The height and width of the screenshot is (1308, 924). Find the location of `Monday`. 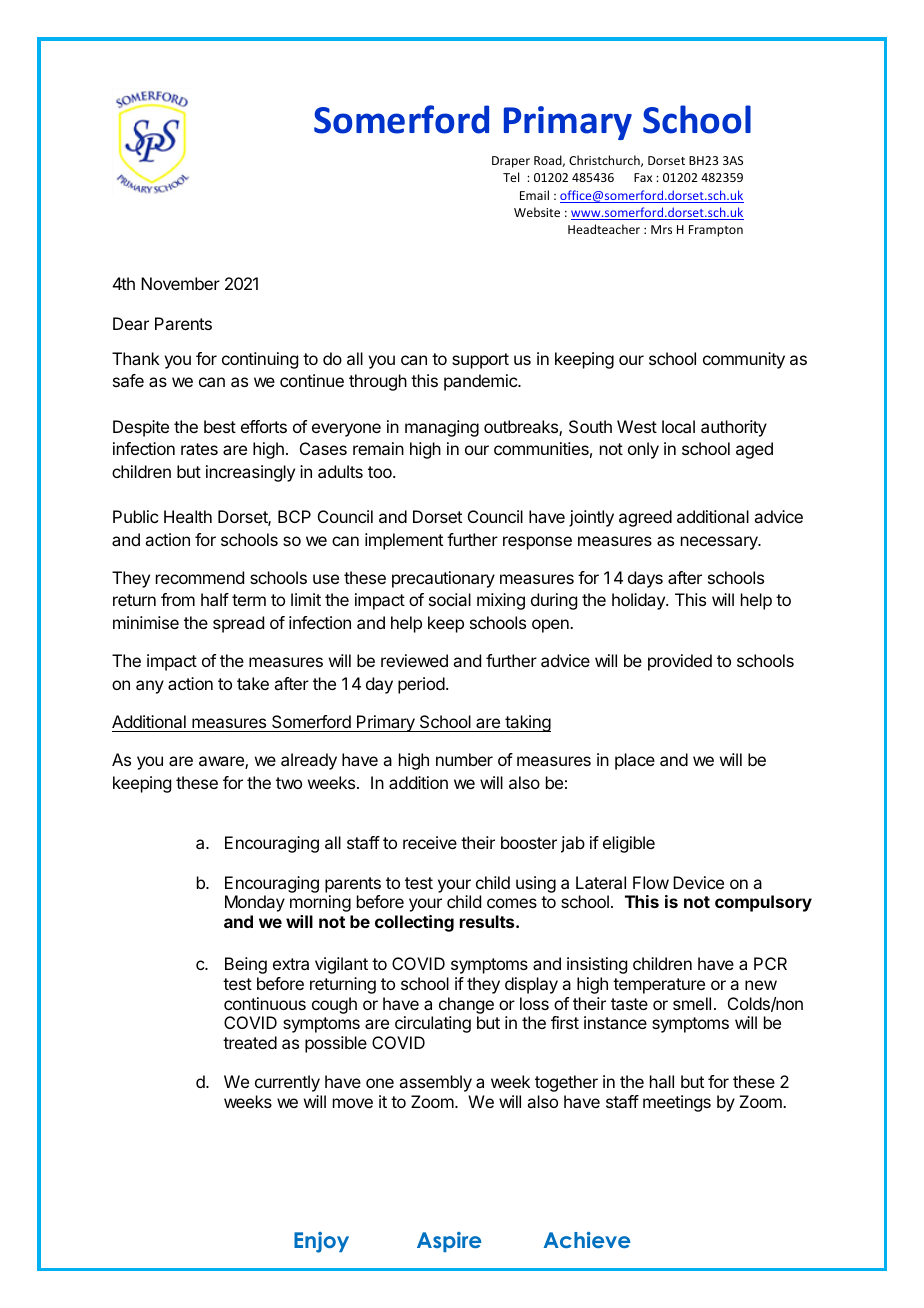

Monday is located at coordinates (255, 903).
